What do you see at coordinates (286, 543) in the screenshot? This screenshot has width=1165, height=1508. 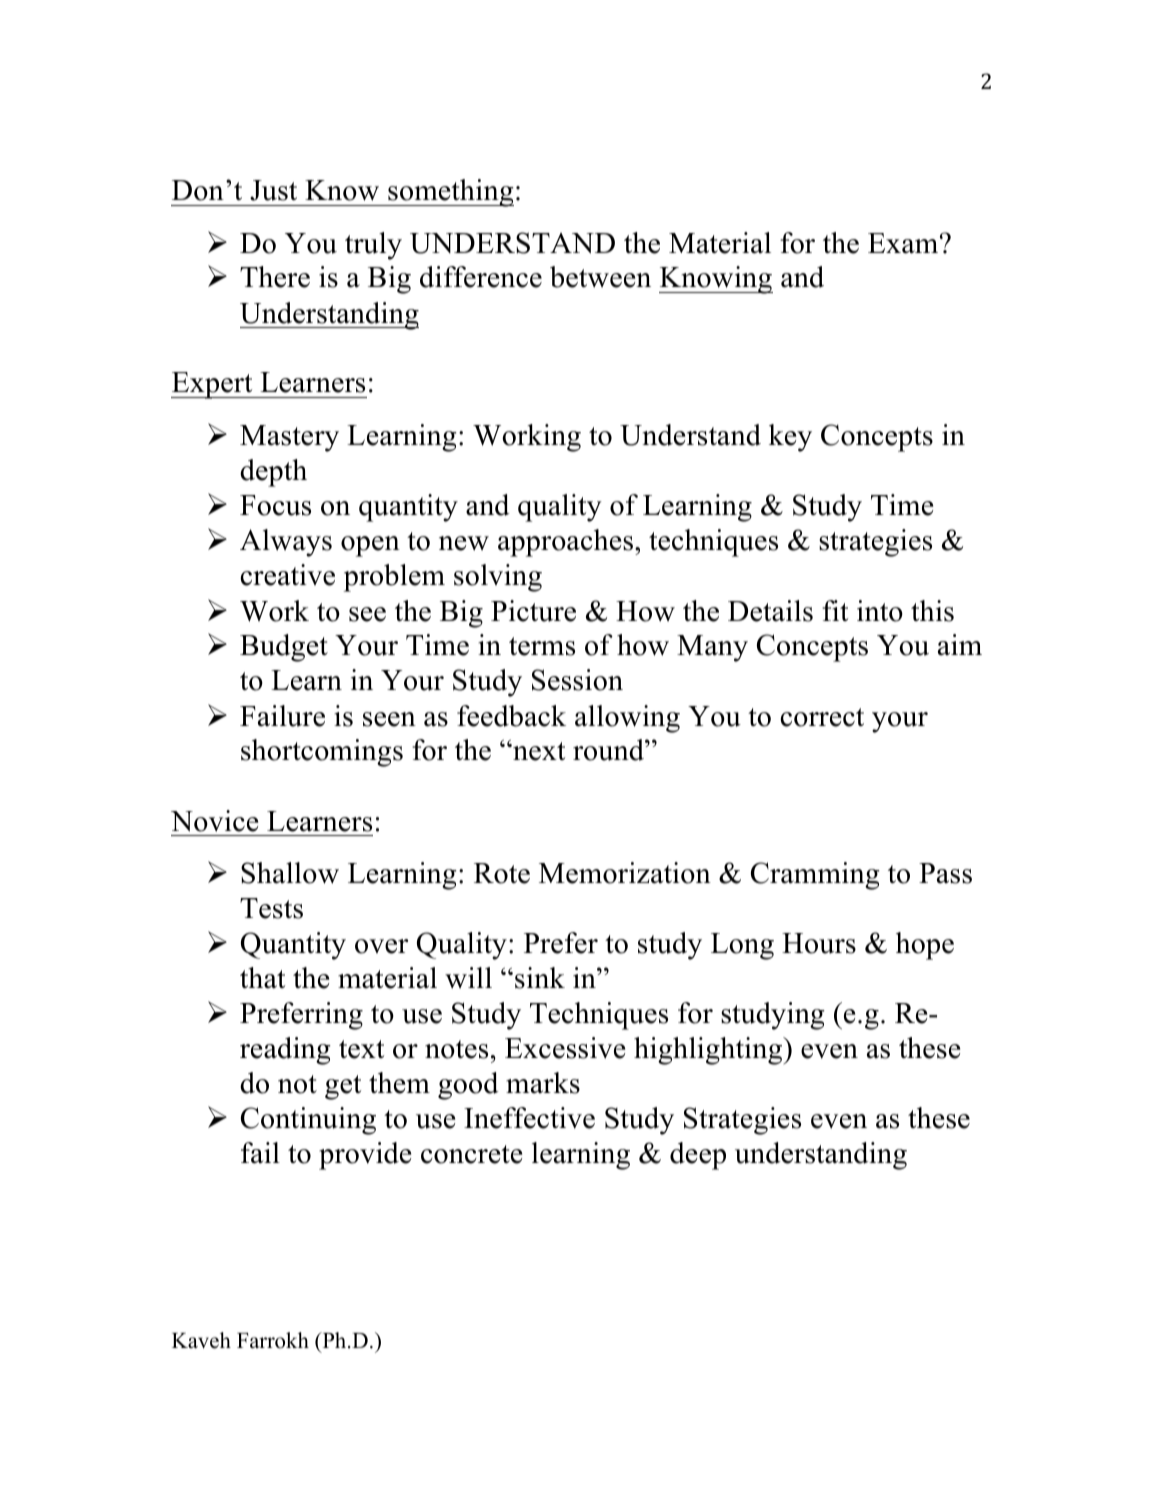 I see `Always` at bounding box center [286, 543].
